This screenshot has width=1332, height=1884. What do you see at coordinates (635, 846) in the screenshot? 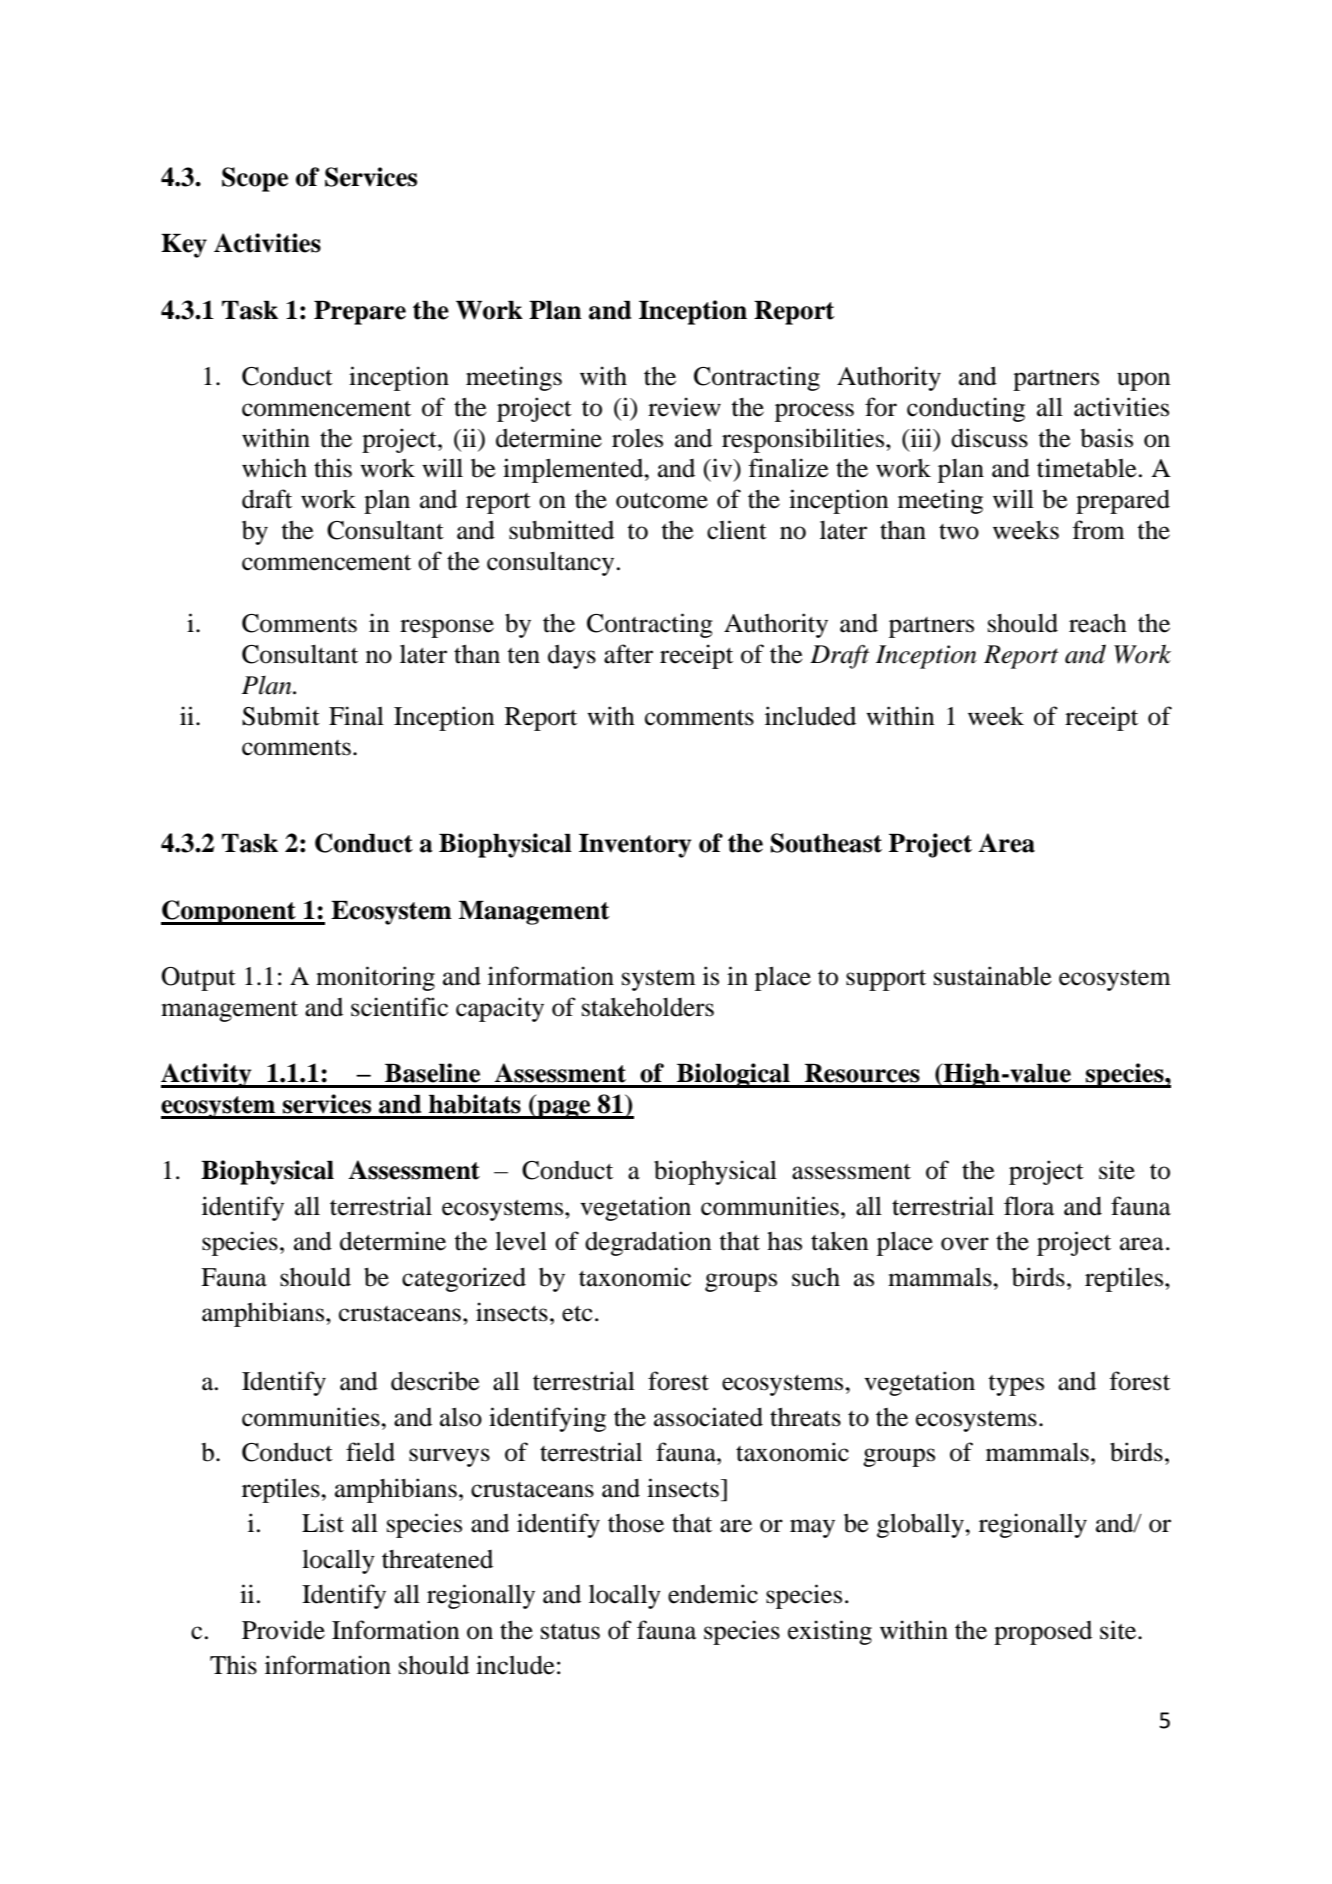
I see `Inventory` at bounding box center [635, 846].
